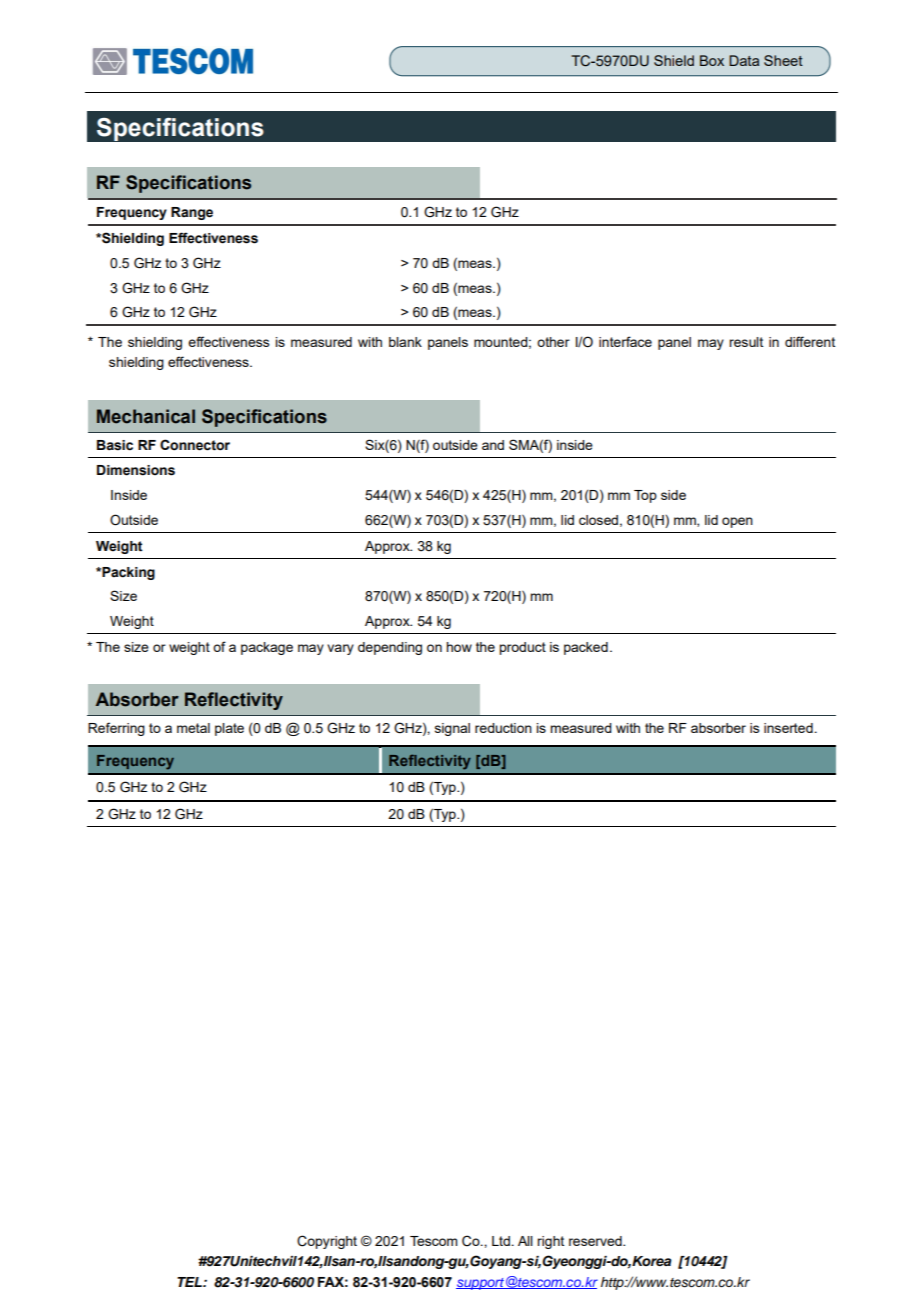 This screenshot has width=924, height=1308. Describe the element at coordinates (712, 60) in the screenshot. I see `Box` at that location.
